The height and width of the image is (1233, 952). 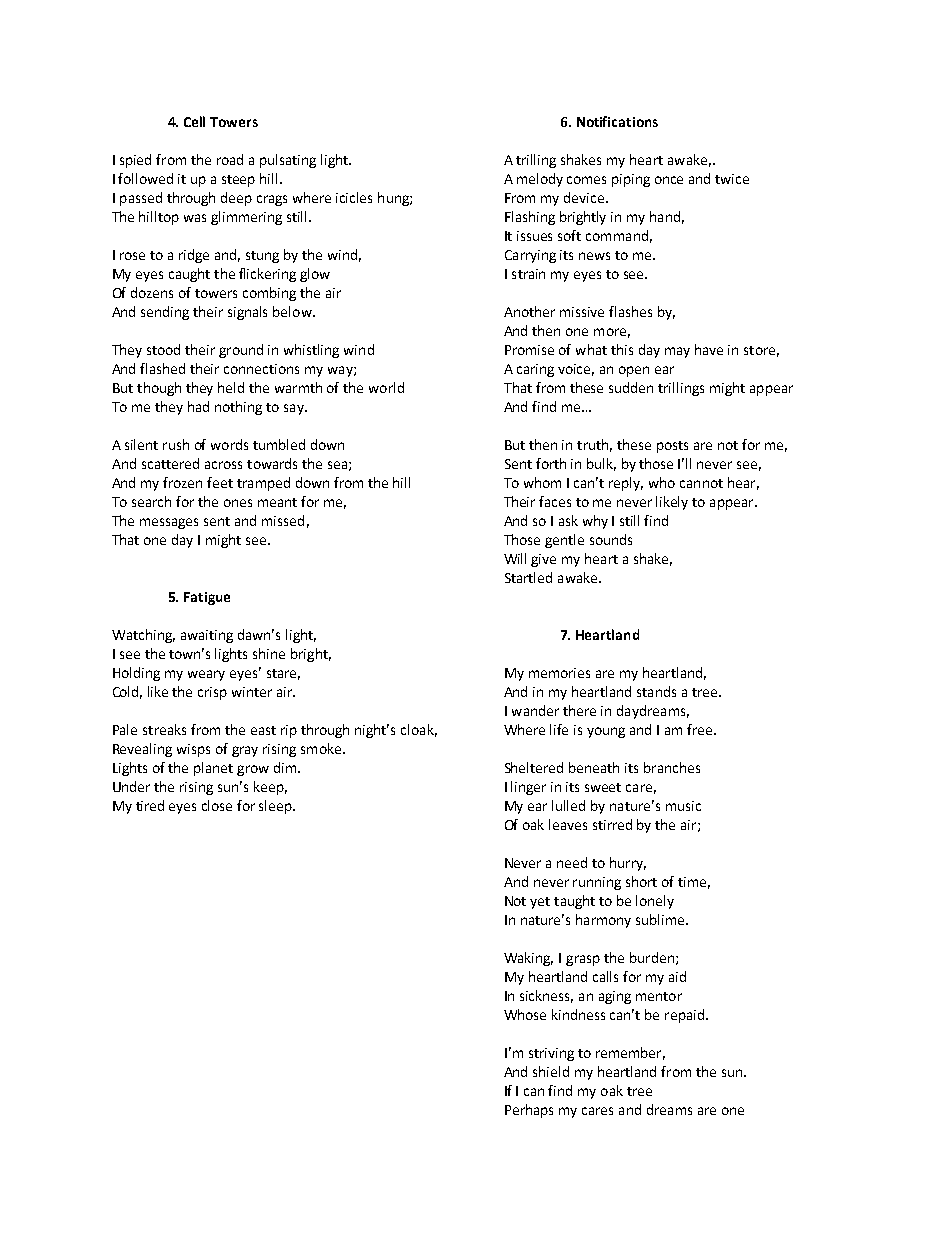 What do you see at coordinates (631, 387) in the image?
I see `sudden` at bounding box center [631, 387].
